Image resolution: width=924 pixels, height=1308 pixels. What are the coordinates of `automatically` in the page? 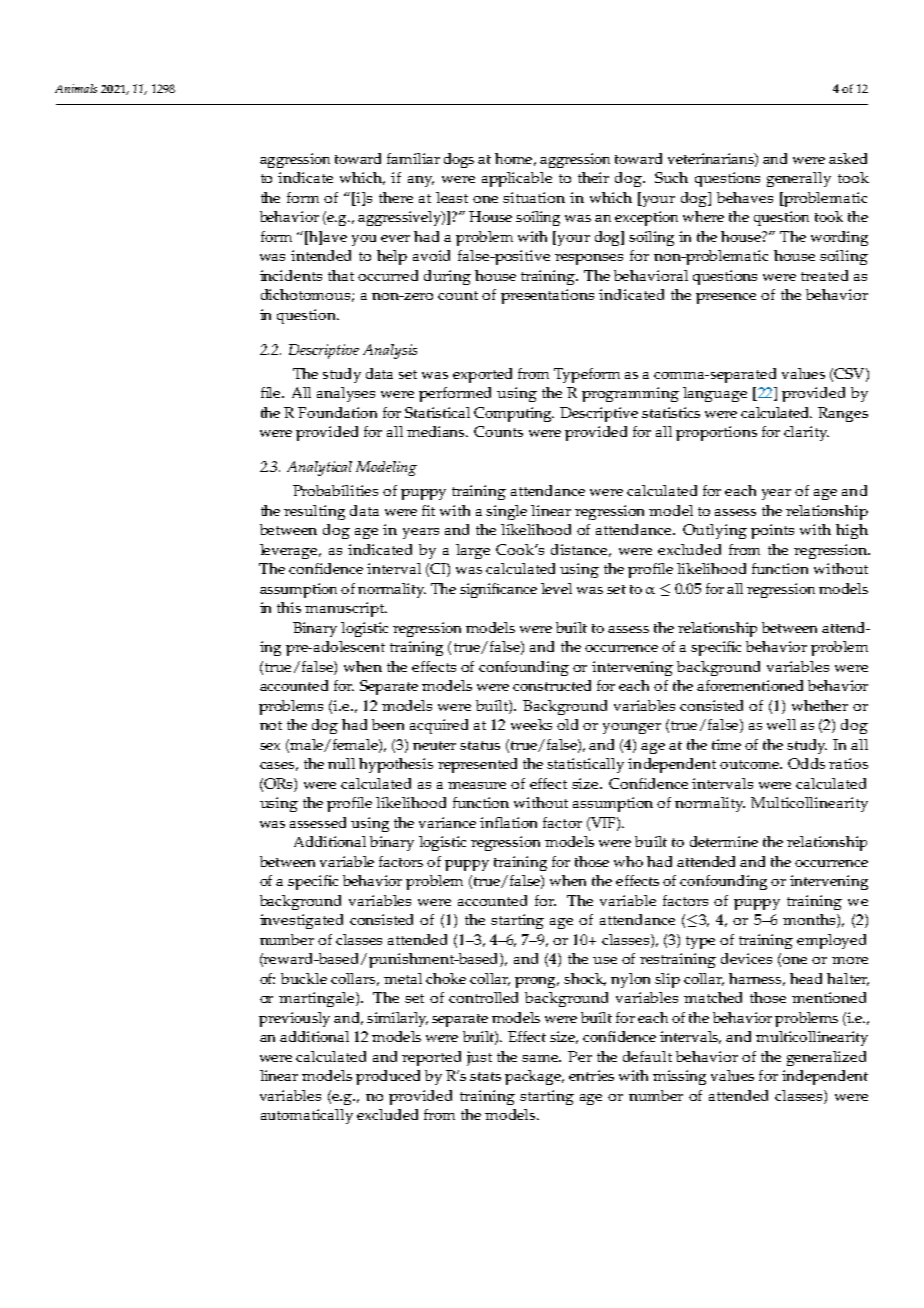 It's located at (307, 1116).
